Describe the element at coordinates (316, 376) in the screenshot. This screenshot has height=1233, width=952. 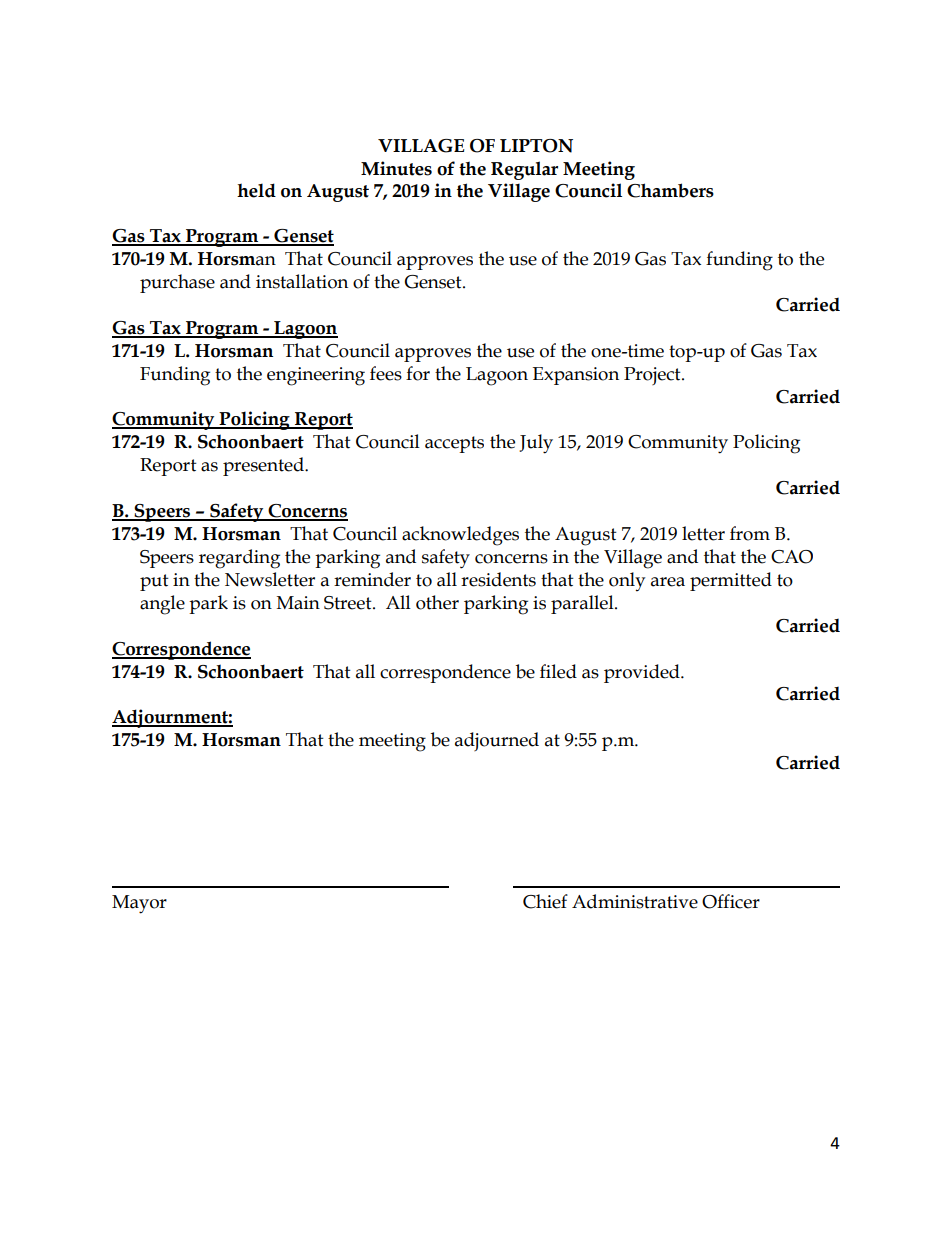
I see `engineering` at that location.
